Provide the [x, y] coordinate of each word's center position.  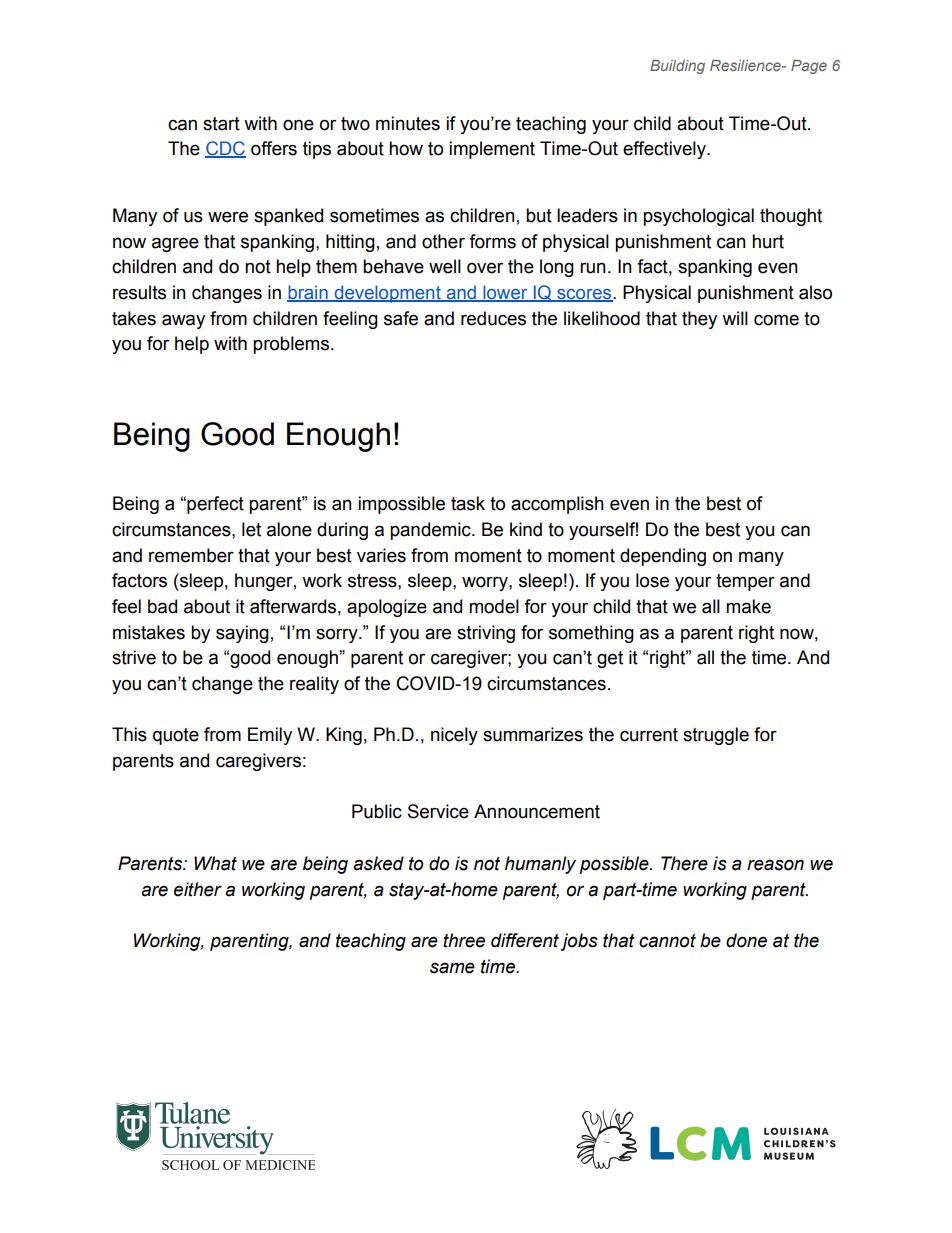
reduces [493, 318]
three [464, 940]
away [183, 321]
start [221, 124]
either [198, 889]
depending [663, 557]
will [735, 318]
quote [176, 736]
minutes [408, 123]
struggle [716, 736]
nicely [454, 736]
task [468, 503]
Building [677, 67]
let [251, 529]
